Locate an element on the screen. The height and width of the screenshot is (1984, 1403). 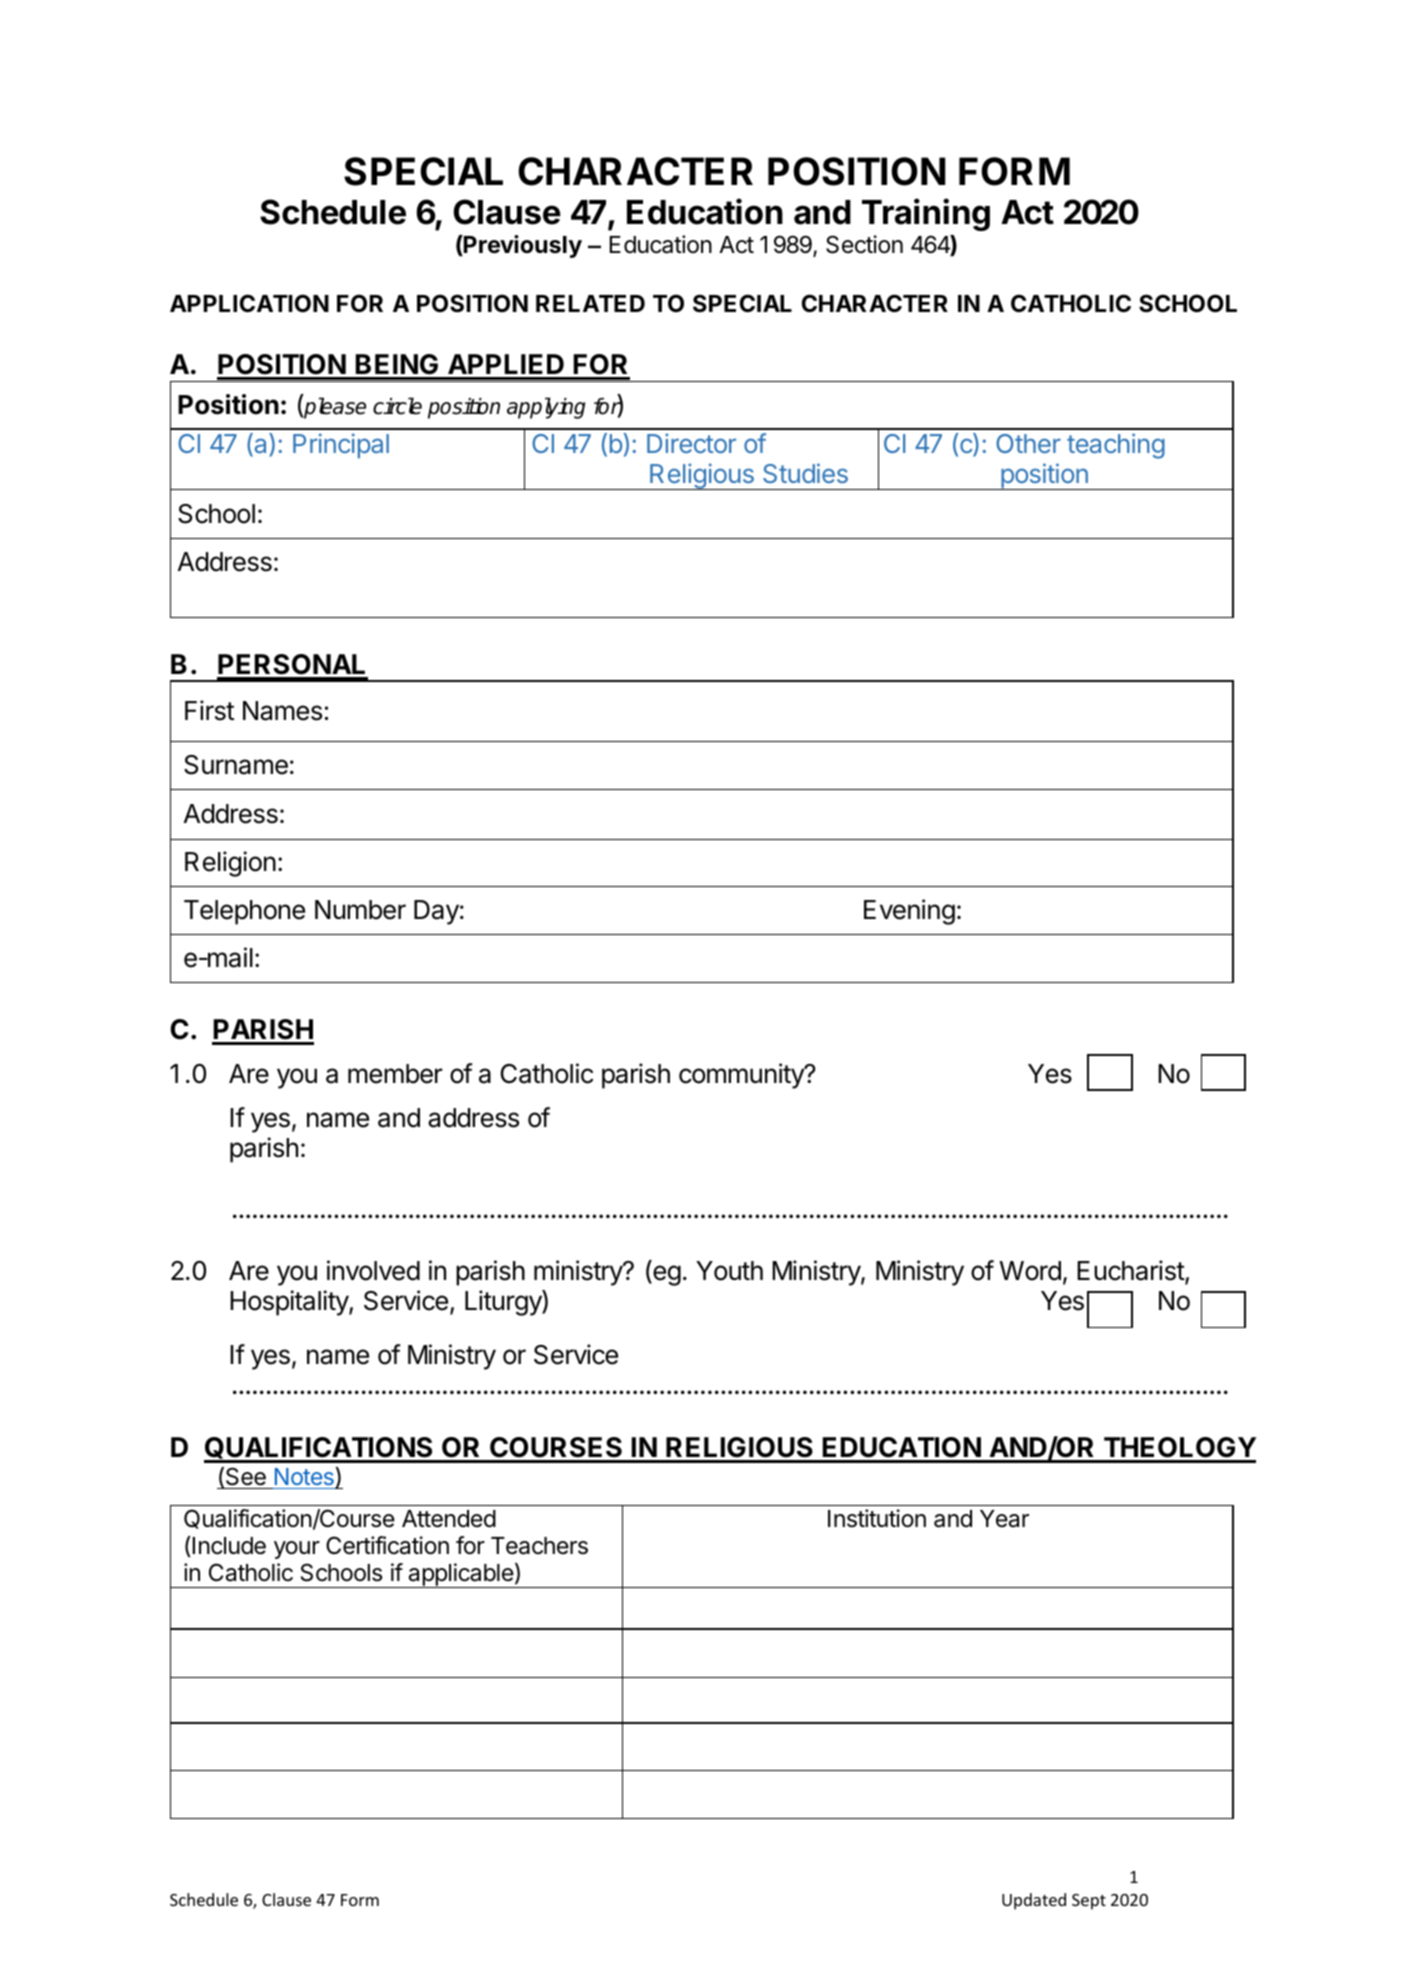
your is located at coordinates (297, 1550).
